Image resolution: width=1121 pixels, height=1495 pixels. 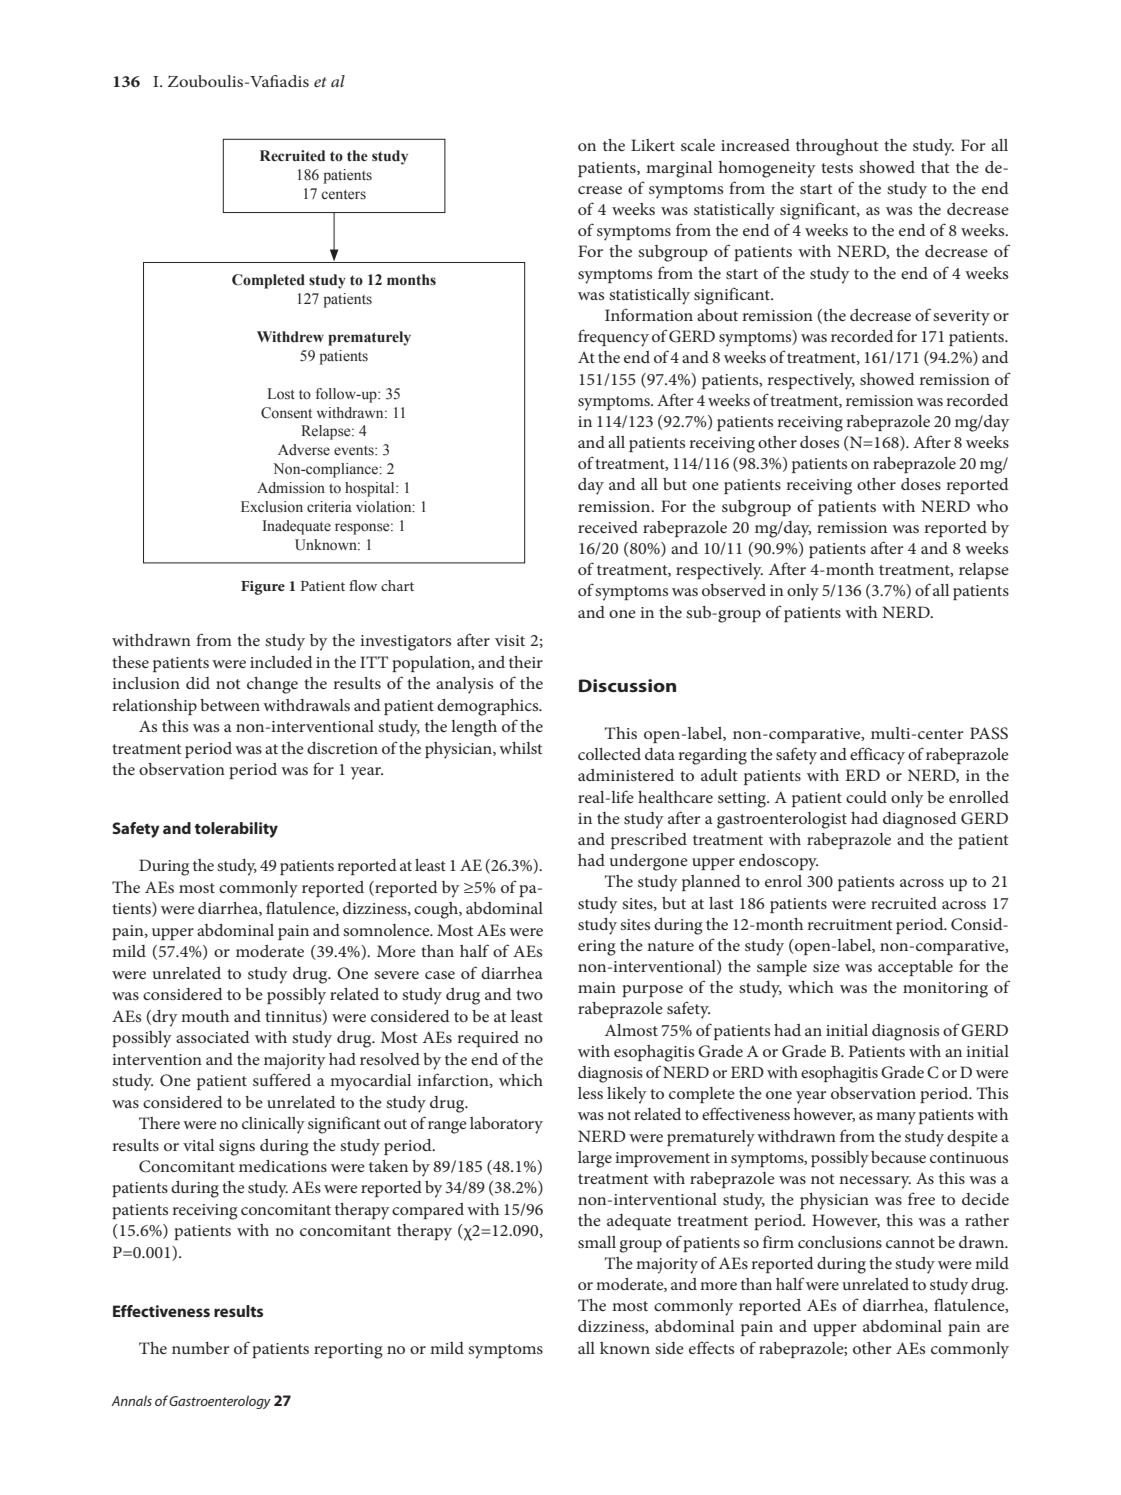 I want to click on mouth, so click(x=205, y=1016).
